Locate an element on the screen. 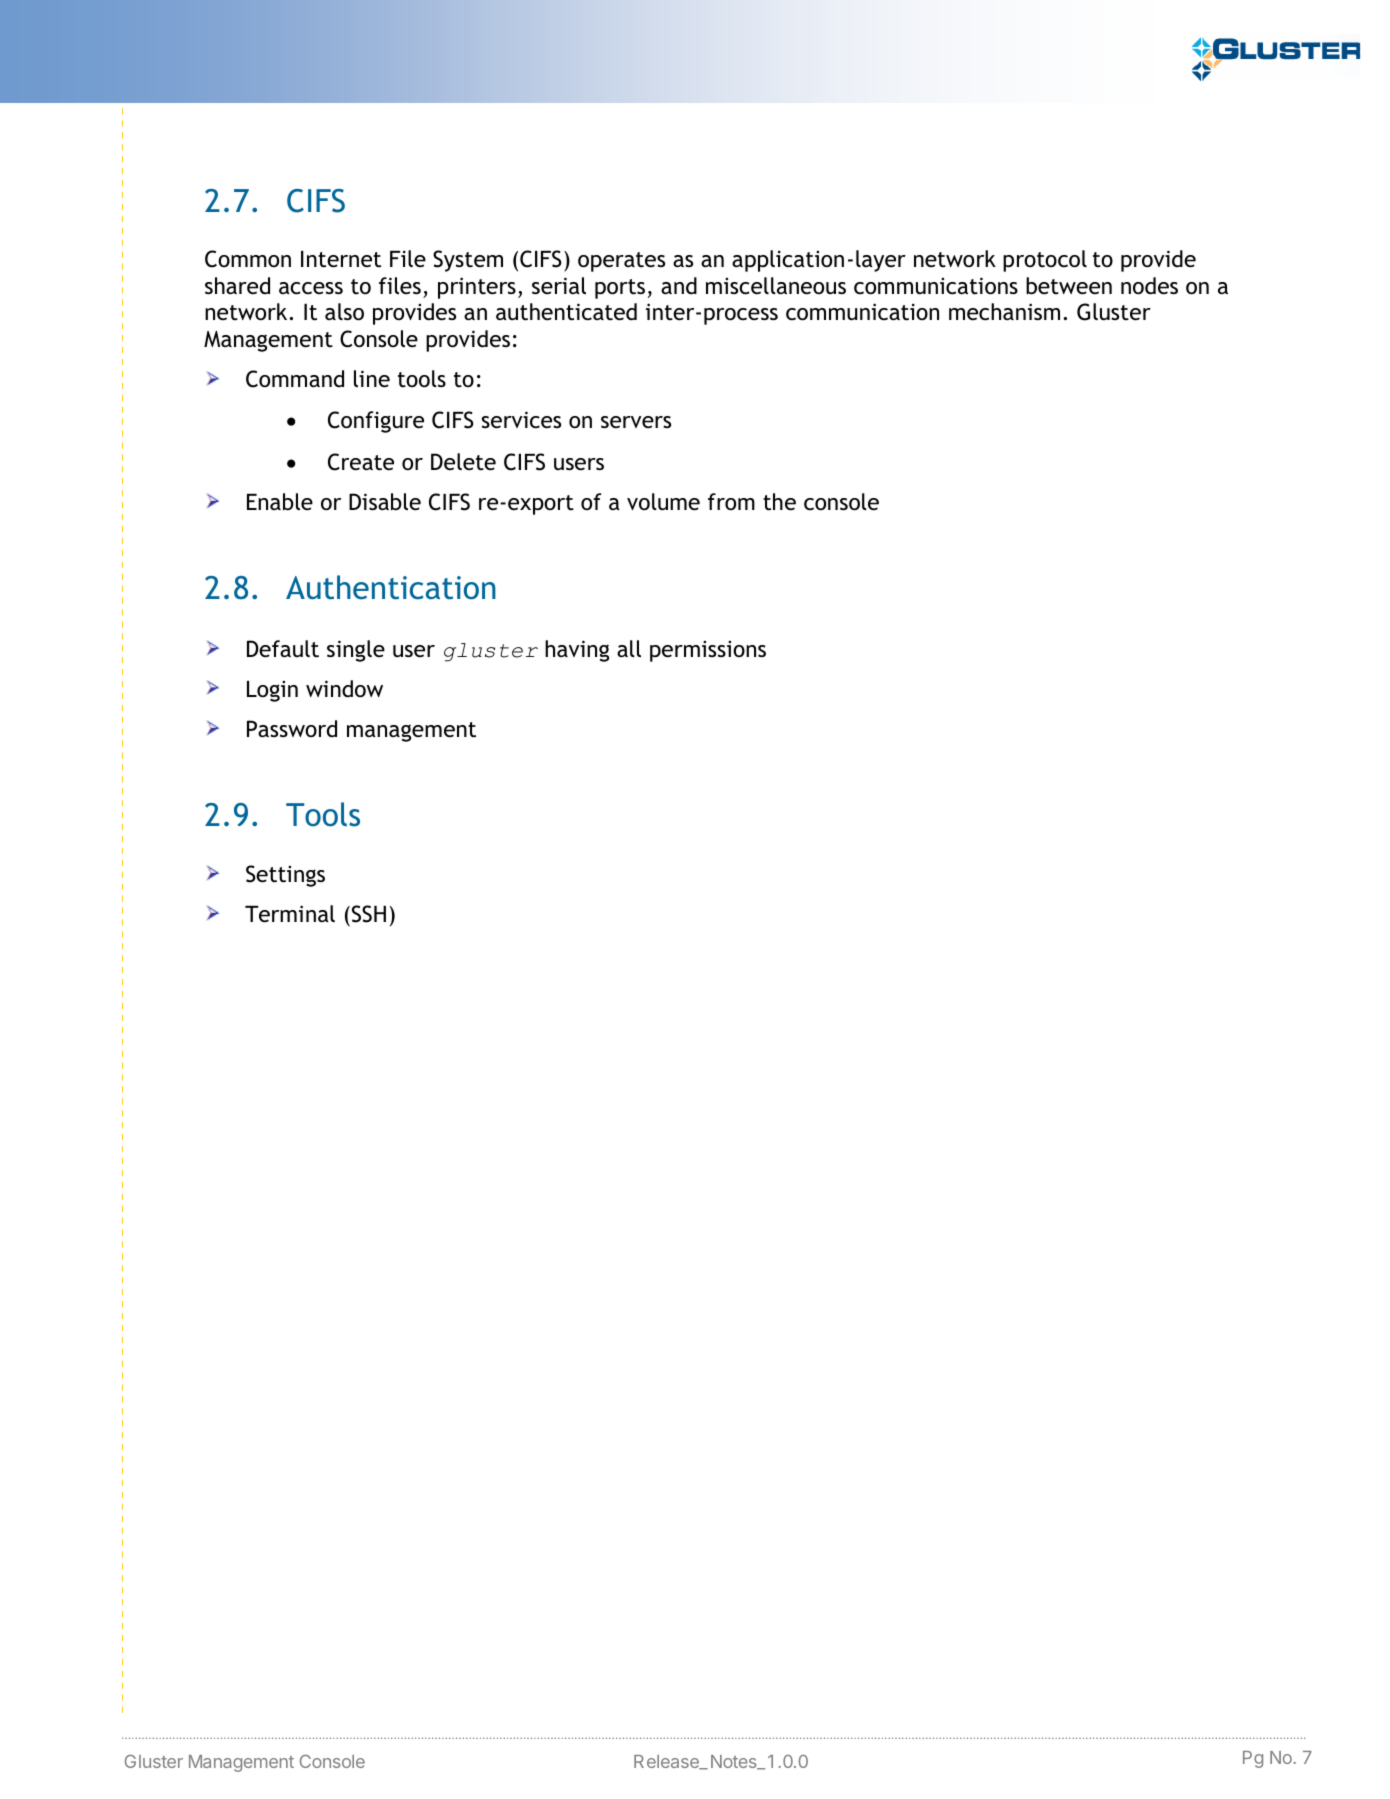 This screenshot has width=1390, height=1799. permissions is located at coordinates (708, 651).
